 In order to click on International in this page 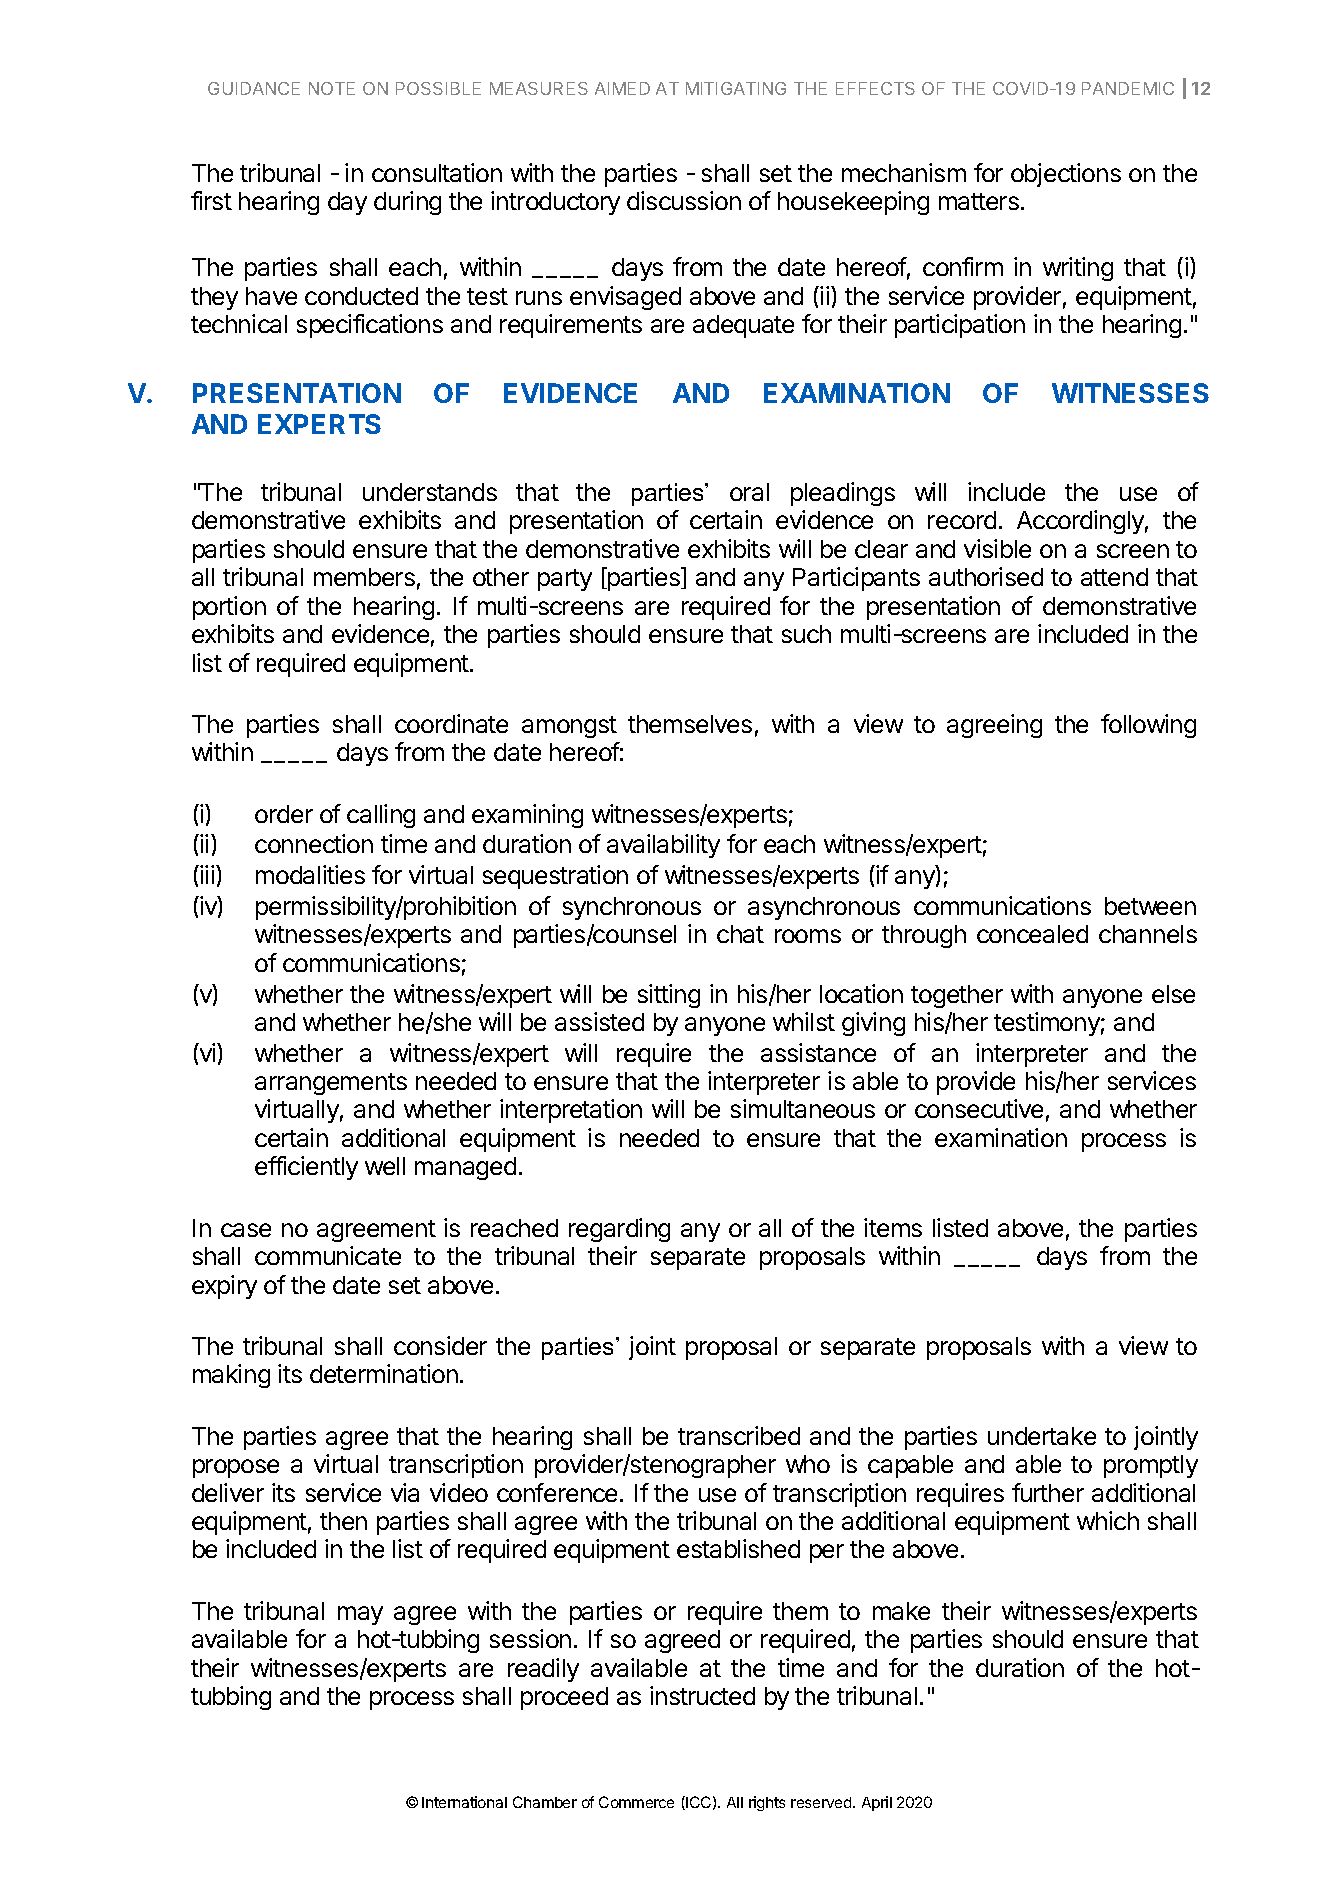, I will do `click(464, 1802)`.
